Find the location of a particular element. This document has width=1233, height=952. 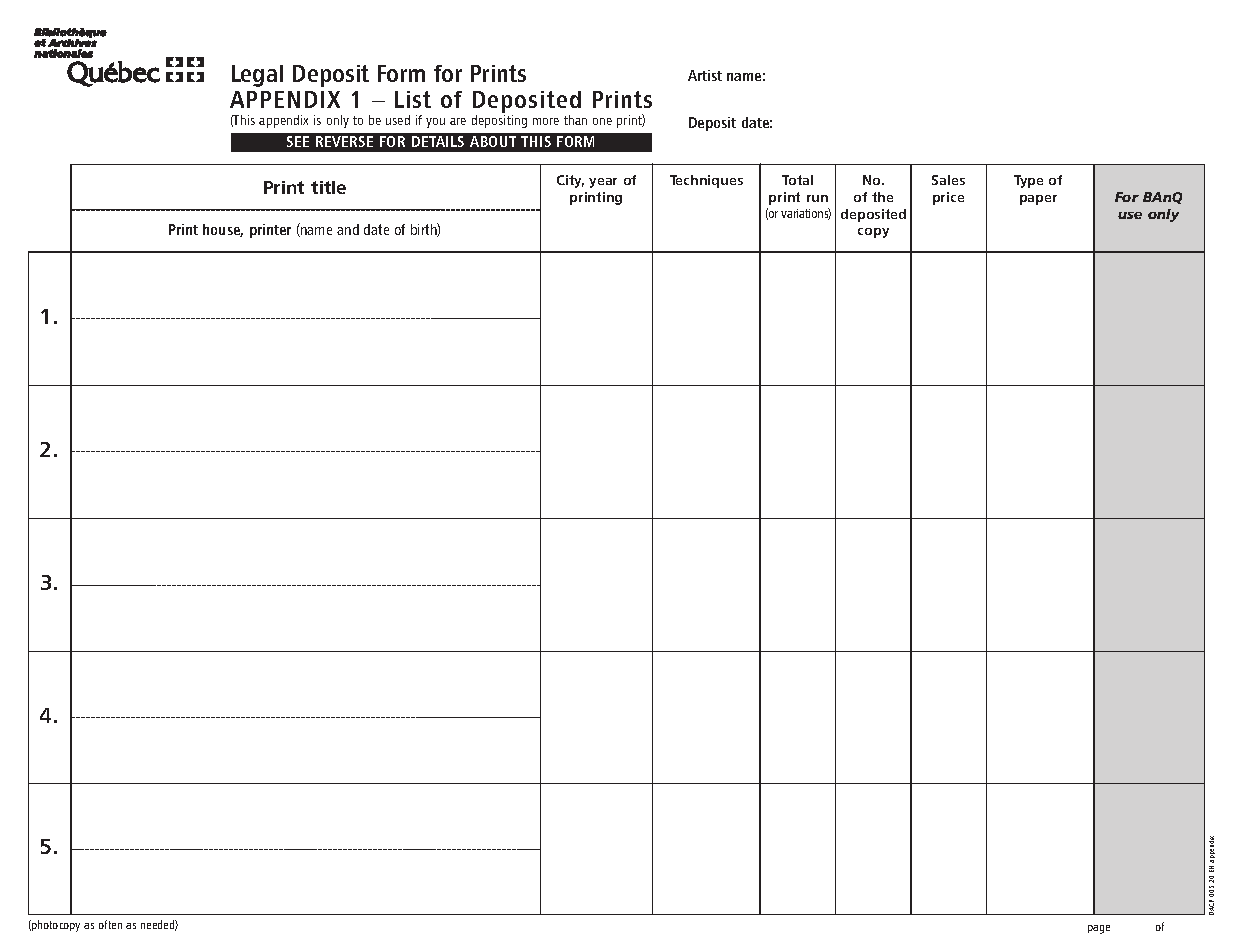

Sales is located at coordinates (948, 180).
